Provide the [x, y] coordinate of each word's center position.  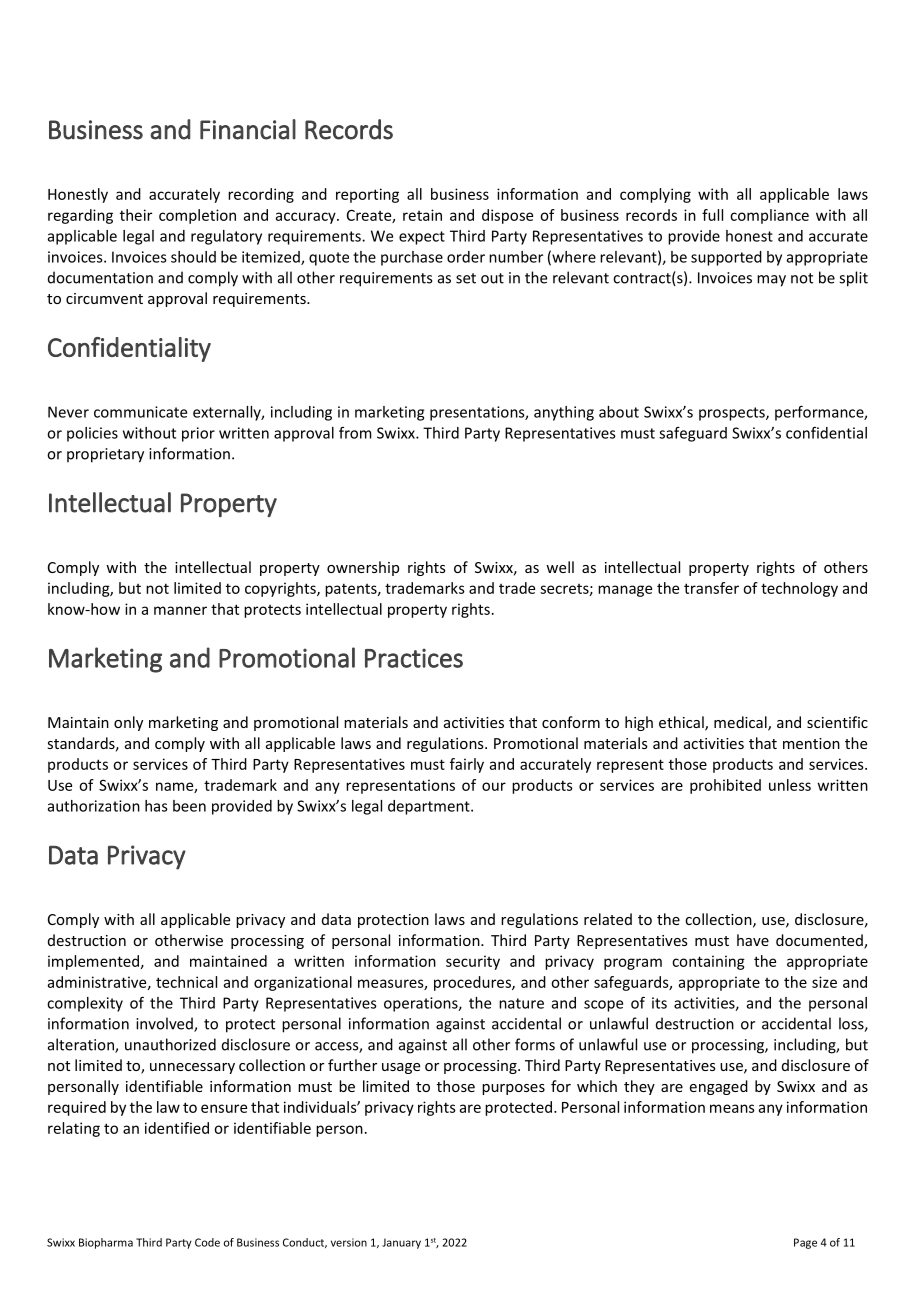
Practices [414, 658]
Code [207, 1242]
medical [741, 723]
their [136, 215]
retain [422, 215]
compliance [769, 216]
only [128, 723]
